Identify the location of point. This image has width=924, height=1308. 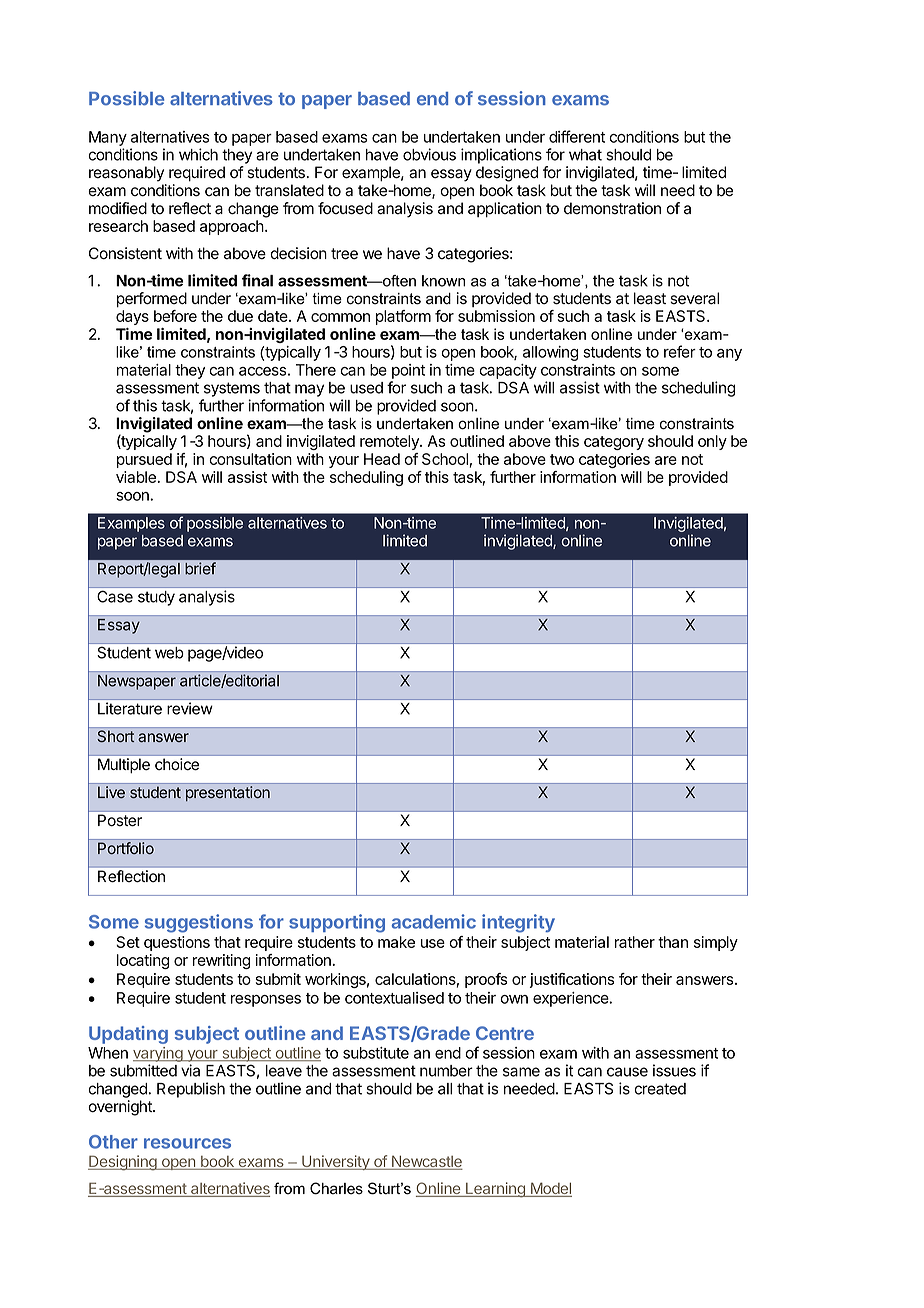
(408, 371).
